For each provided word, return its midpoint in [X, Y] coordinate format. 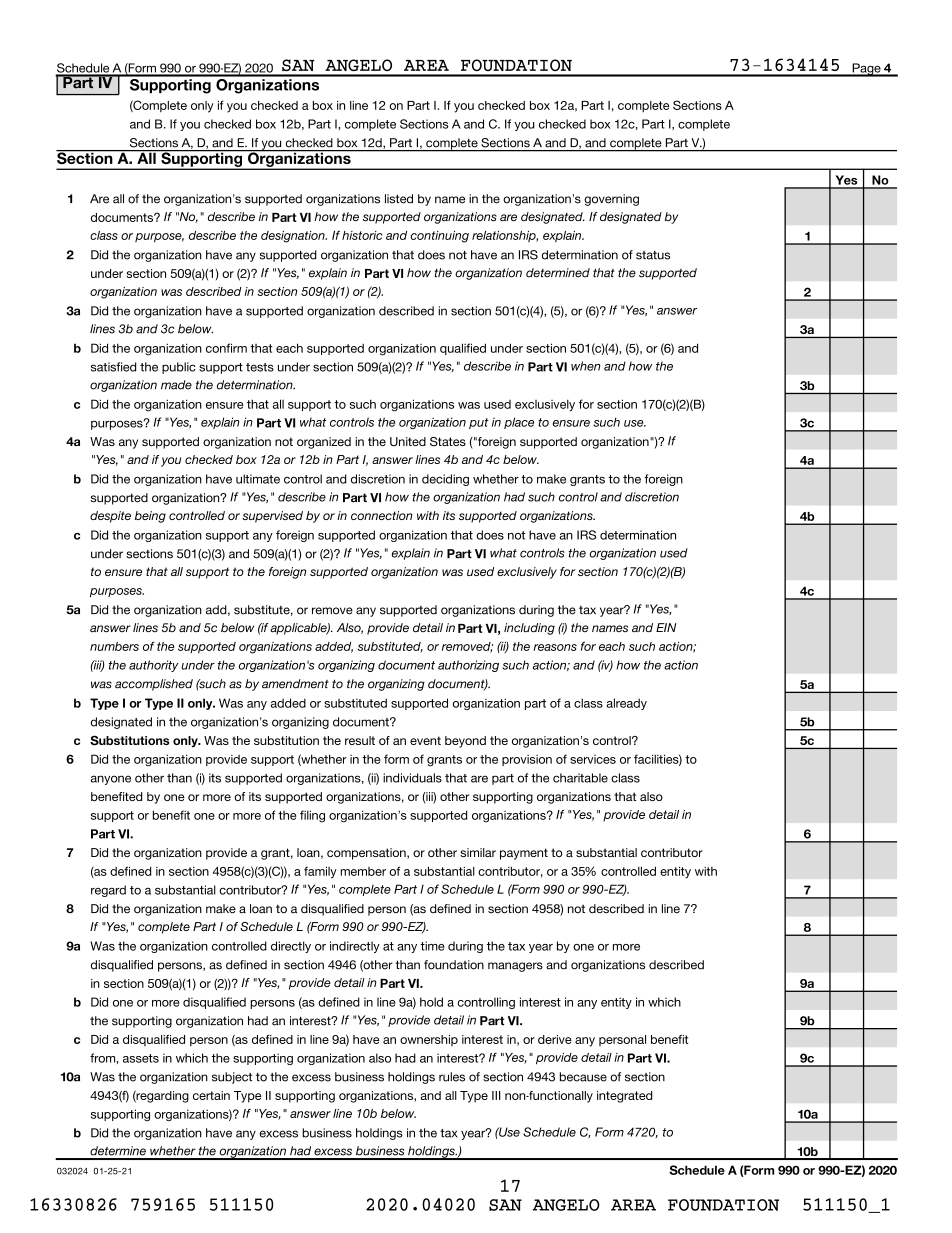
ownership [429, 1040]
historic [362, 235]
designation [294, 237]
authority [154, 666]
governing [611, 200]
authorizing [468, 666]
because [583, 1077]
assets [141, 1058]
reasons [555, 647]
